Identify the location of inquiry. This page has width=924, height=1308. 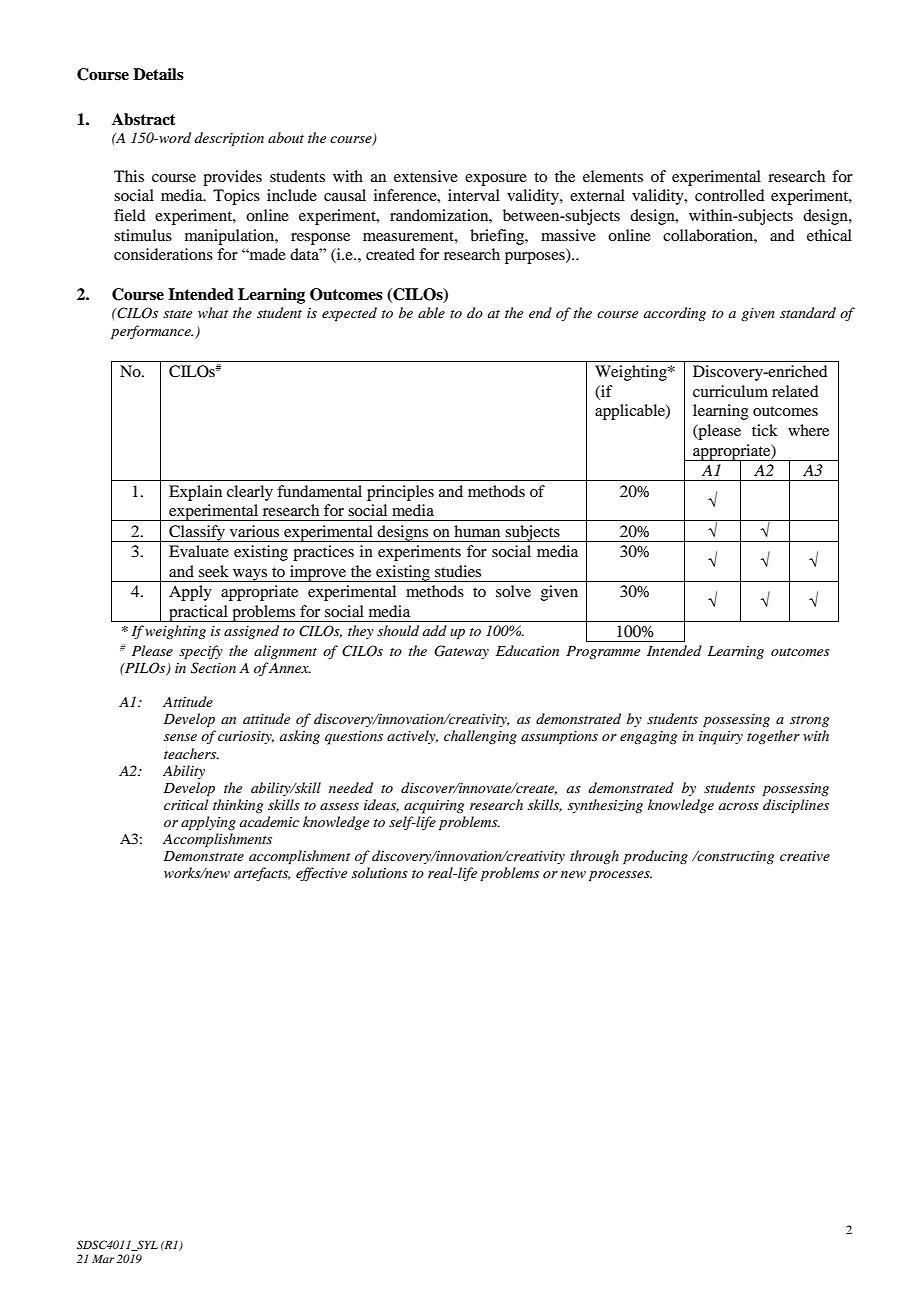
(721, 738).
